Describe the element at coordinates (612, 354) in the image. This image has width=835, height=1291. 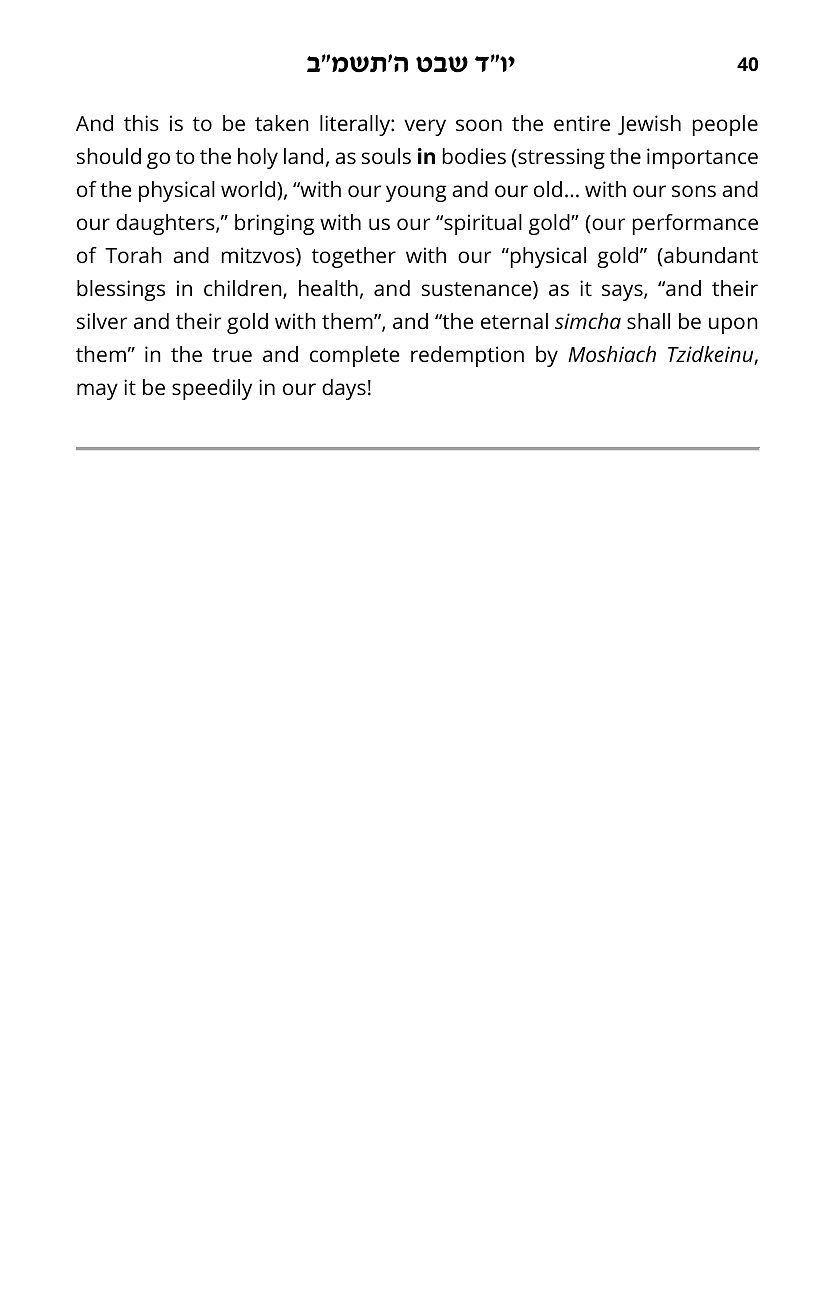
I see `Moshiach` at that location.
